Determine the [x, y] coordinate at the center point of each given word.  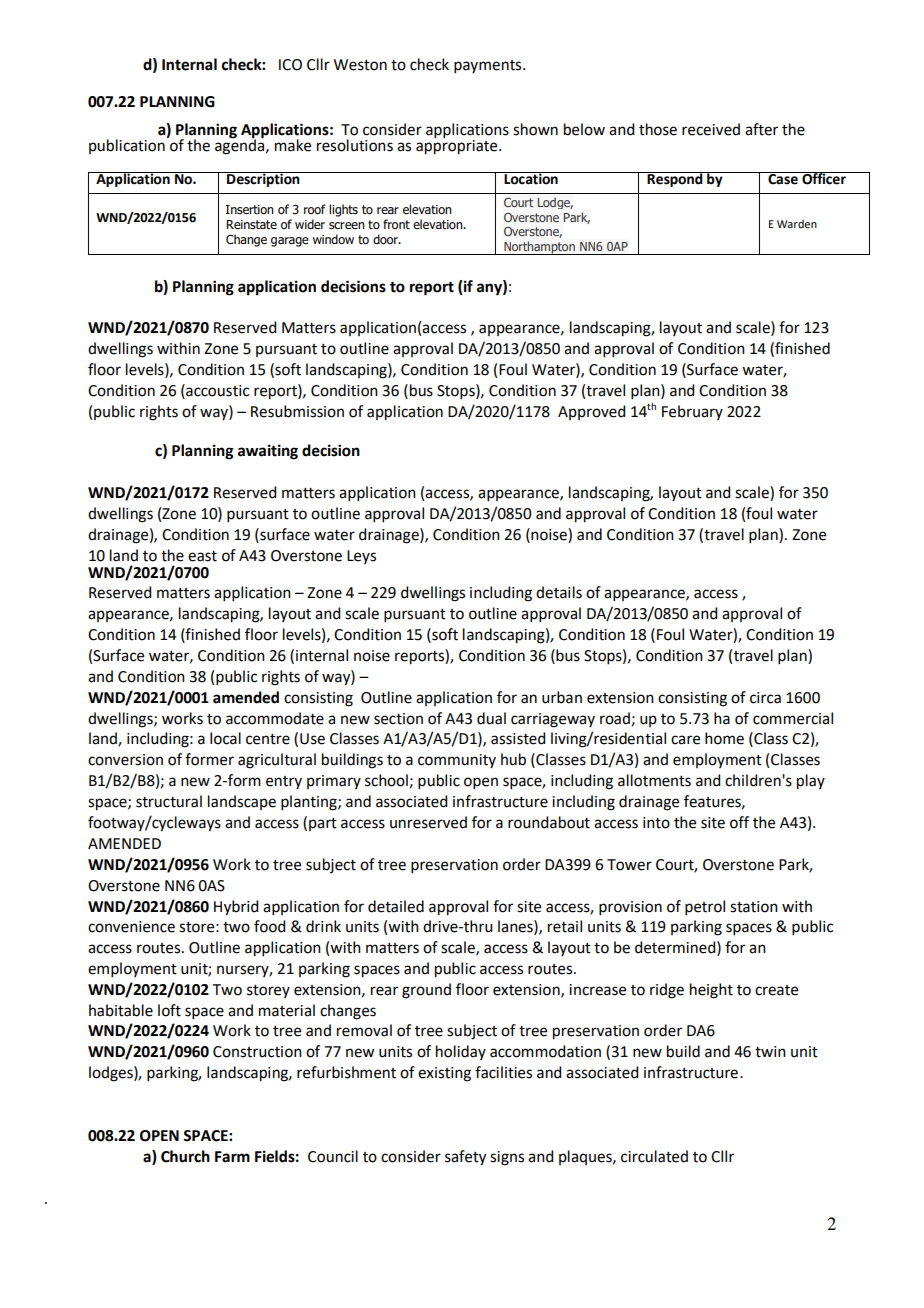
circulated [654, 1156]
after [761, 129]
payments [489, 66]
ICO [290, 65]
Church [185, 1156]
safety [465, 1158]
